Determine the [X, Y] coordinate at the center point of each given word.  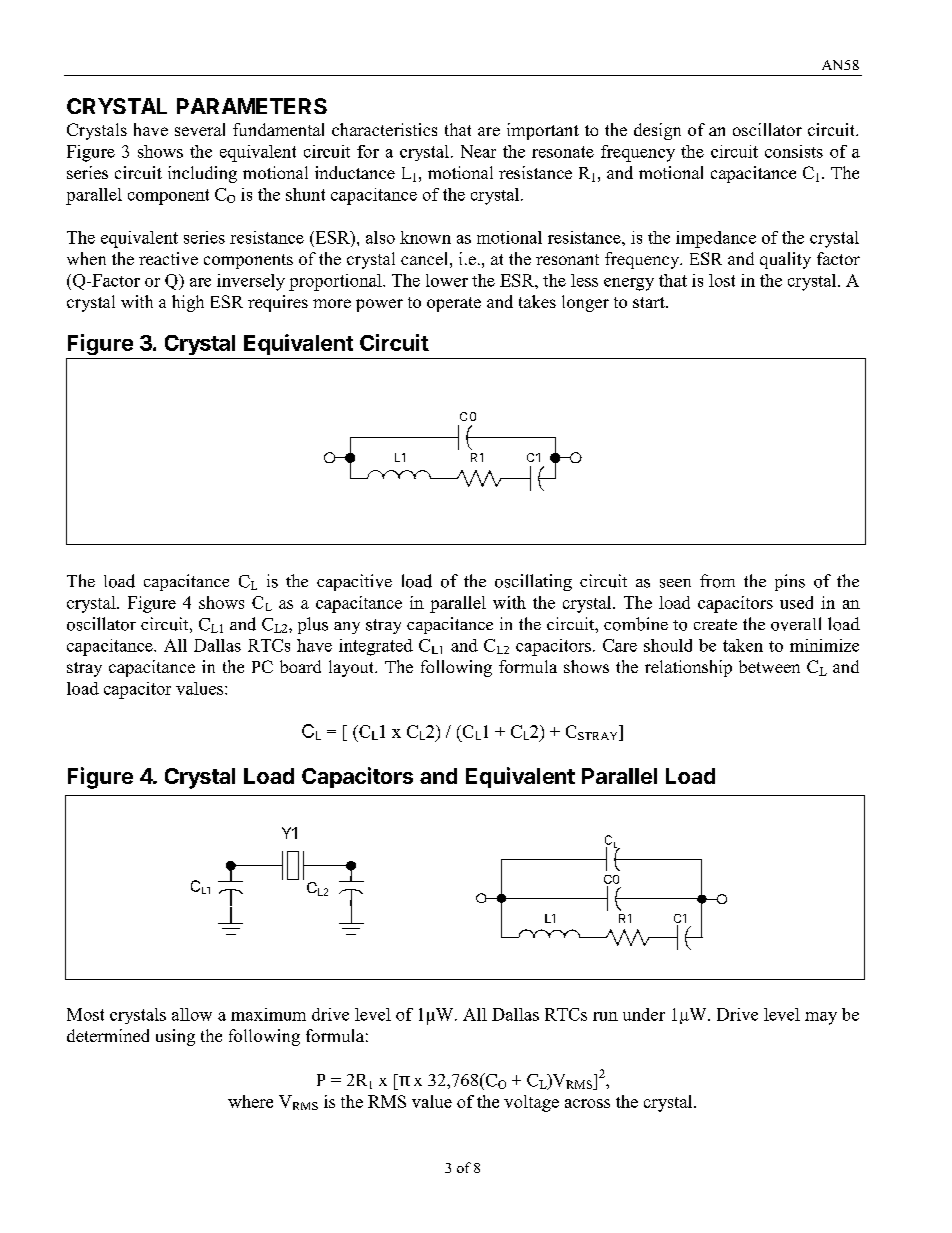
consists [794, 151]
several [200, 129]
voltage [531, 1103]
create [715, 624]
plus [313, 625]
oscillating [533, 582]
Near [478, 151]
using [175, 1037]
